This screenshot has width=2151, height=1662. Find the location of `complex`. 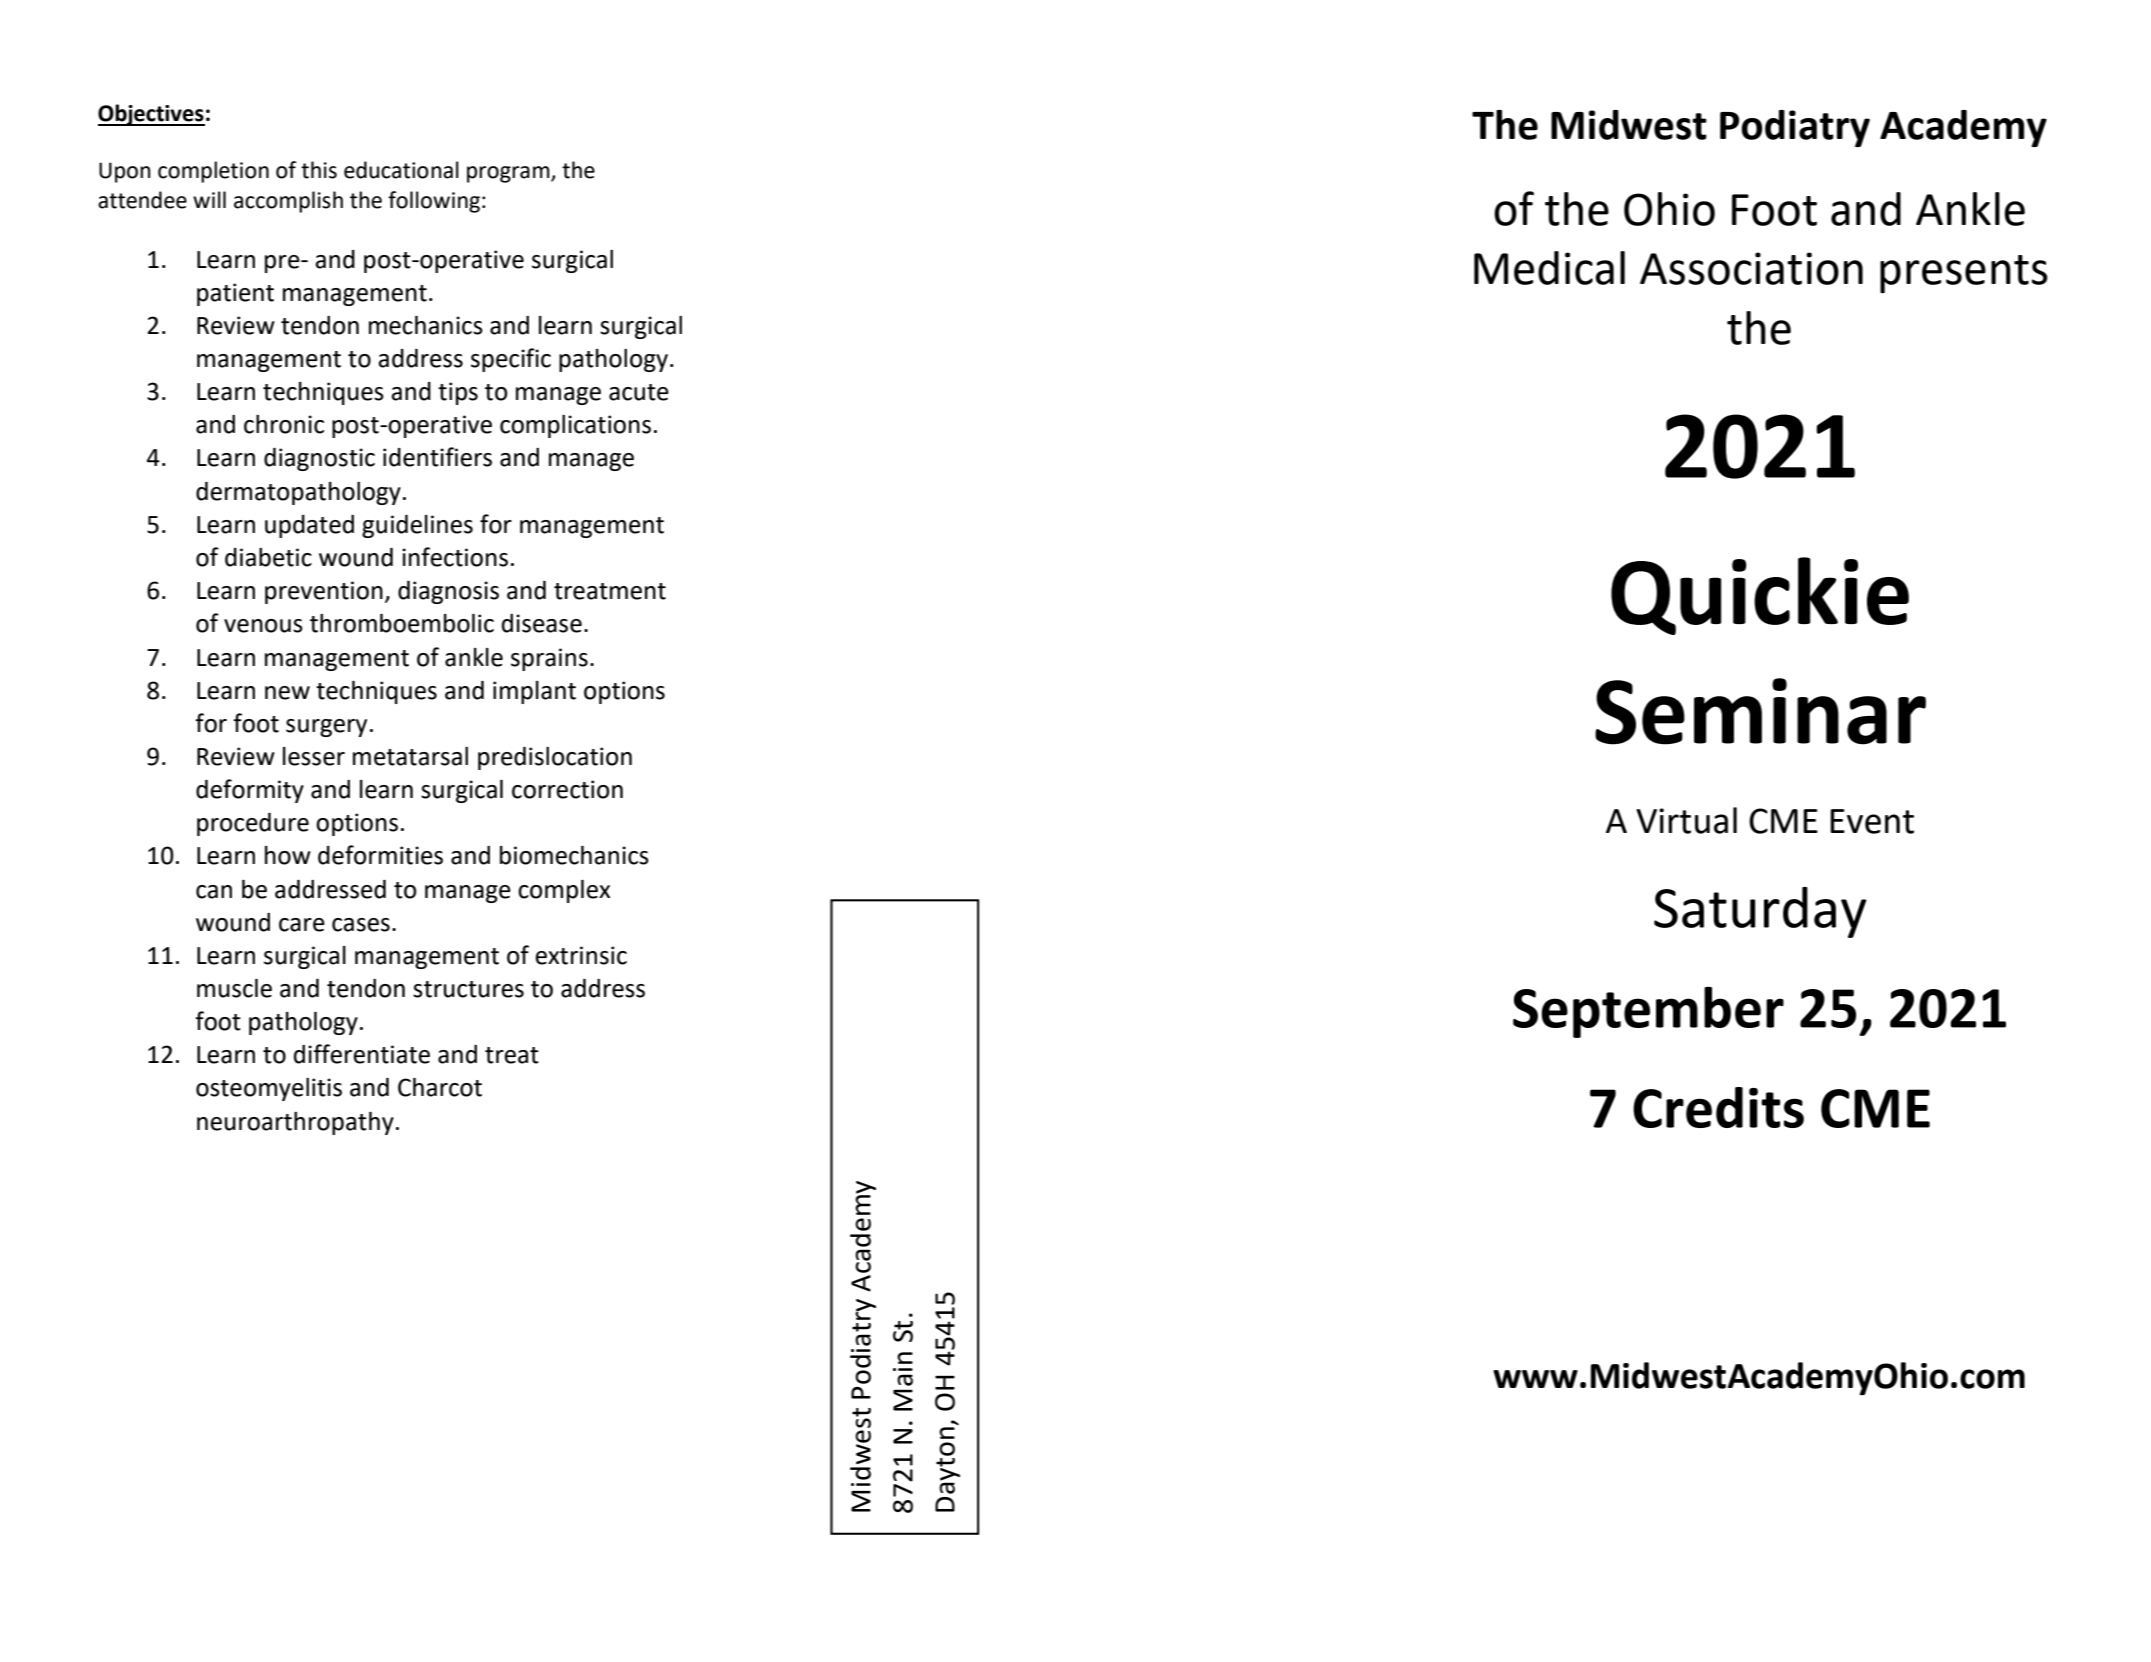

complex is located at coordinates (564, 891).
